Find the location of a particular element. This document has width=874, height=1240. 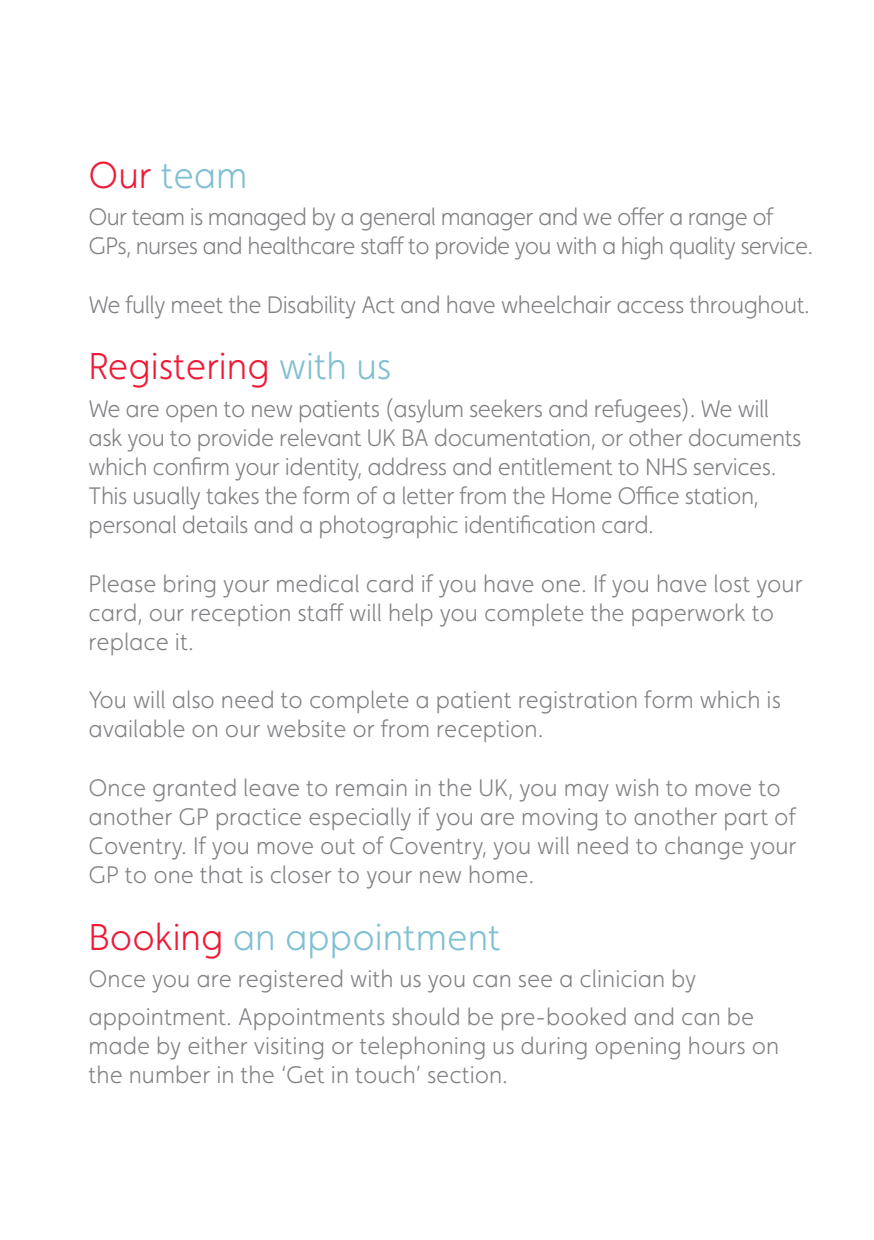

nurses is located at coordinates (167, 248).
